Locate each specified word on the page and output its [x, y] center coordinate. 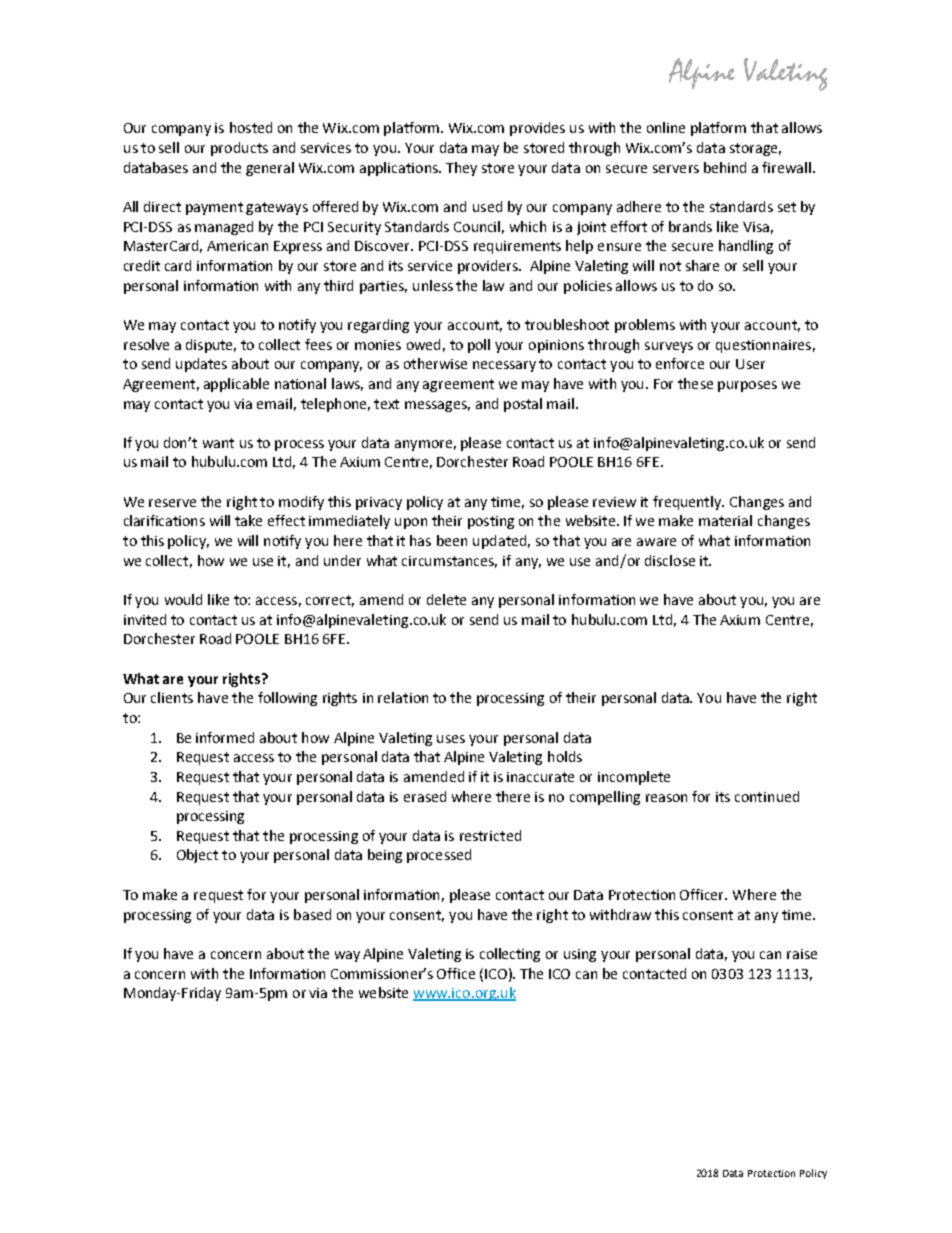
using [580, 955]
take [248, 520]
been [452, 540]
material [725, 520]
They [461, 169]
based [312, 914]
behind [725, 167]
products [239, 149]
